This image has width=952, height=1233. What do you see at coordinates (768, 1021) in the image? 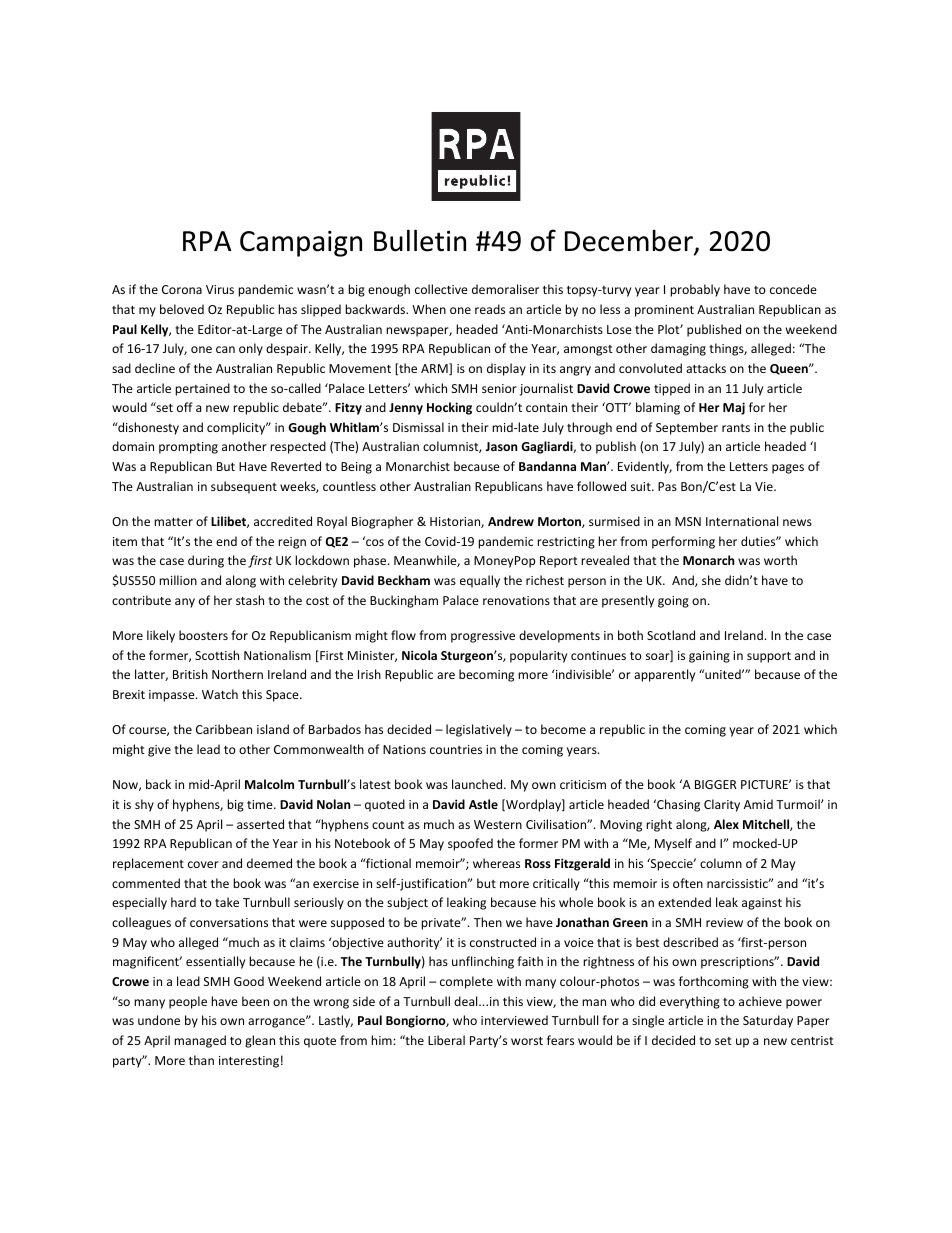
I see `Saturday` at bounding box center [768, 1021].
